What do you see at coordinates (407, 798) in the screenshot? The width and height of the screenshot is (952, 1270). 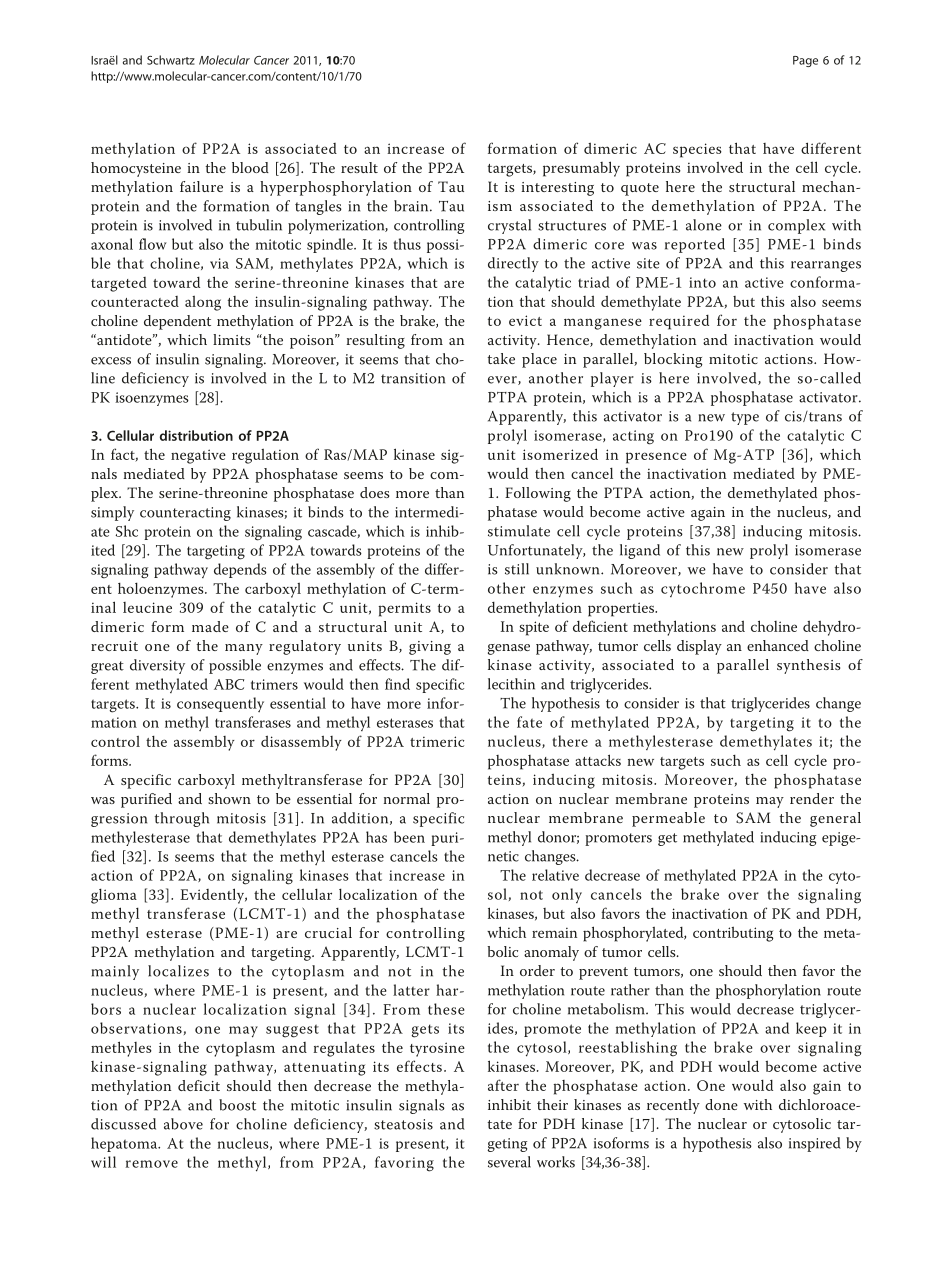 I see `normal` at bounding box center [407, 798].
